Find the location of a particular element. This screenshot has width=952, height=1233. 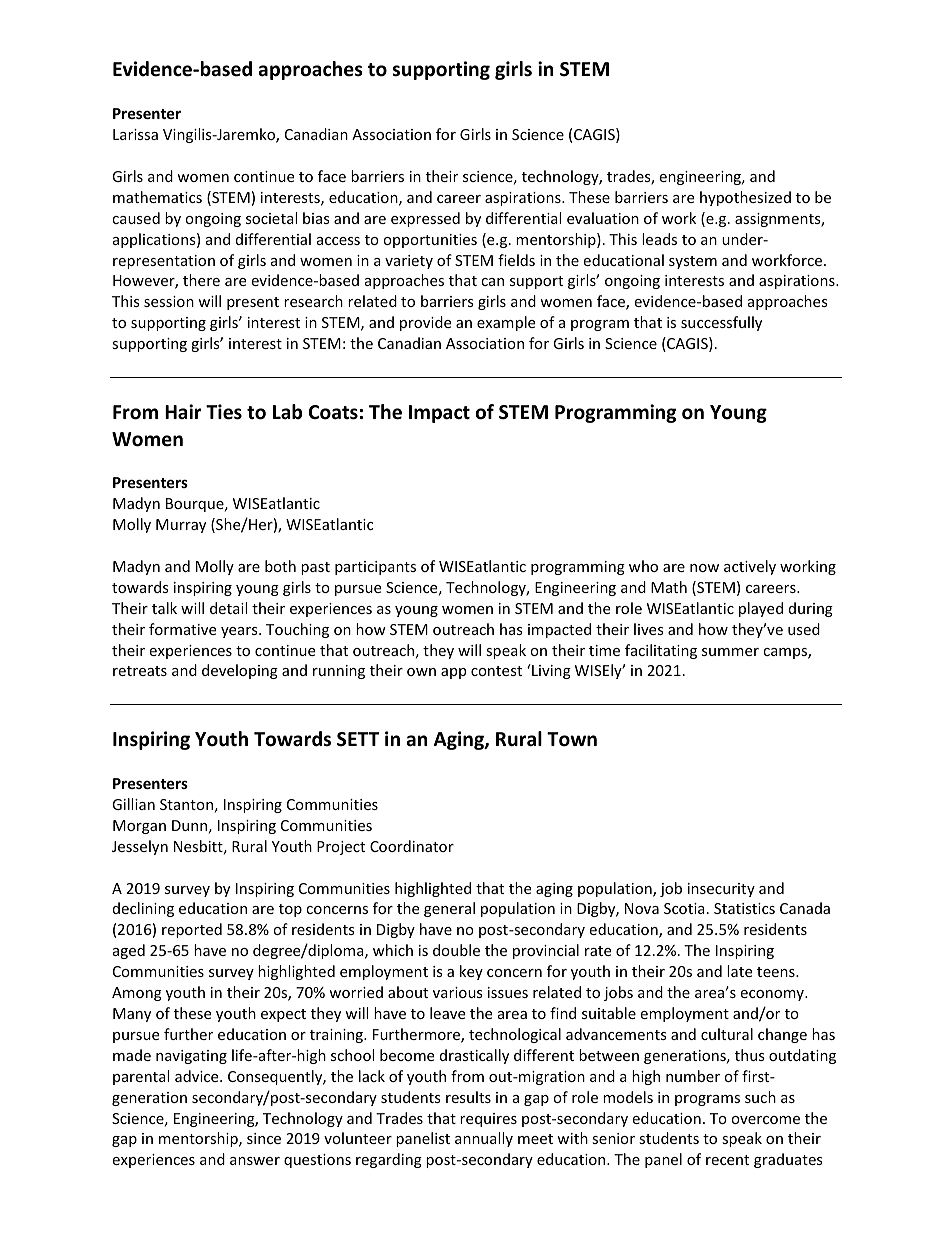

summer is located at coordinates (730, 652).
